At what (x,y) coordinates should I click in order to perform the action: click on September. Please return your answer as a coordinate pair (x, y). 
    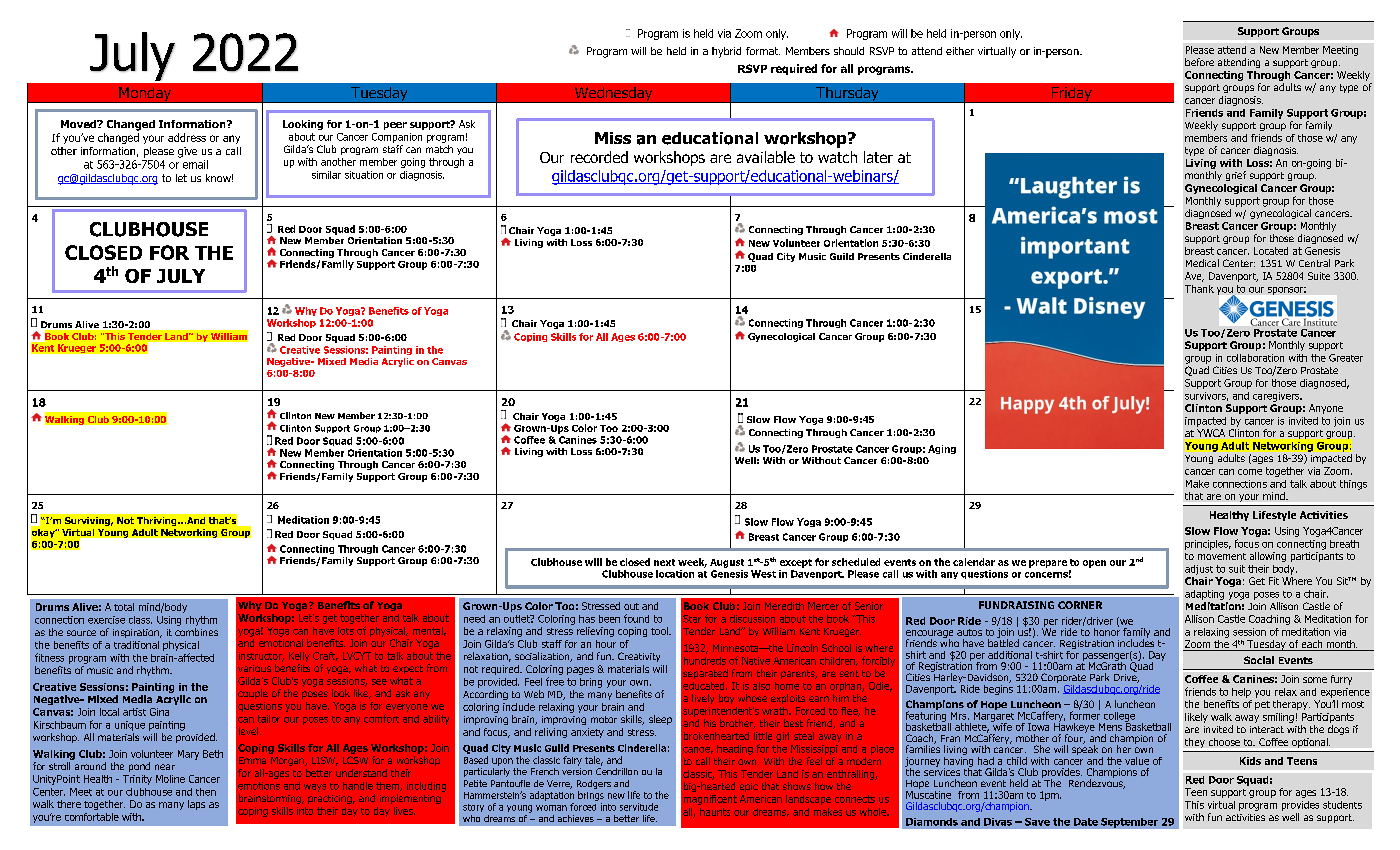
    Looking at the image, I should click on (1129, 823).
